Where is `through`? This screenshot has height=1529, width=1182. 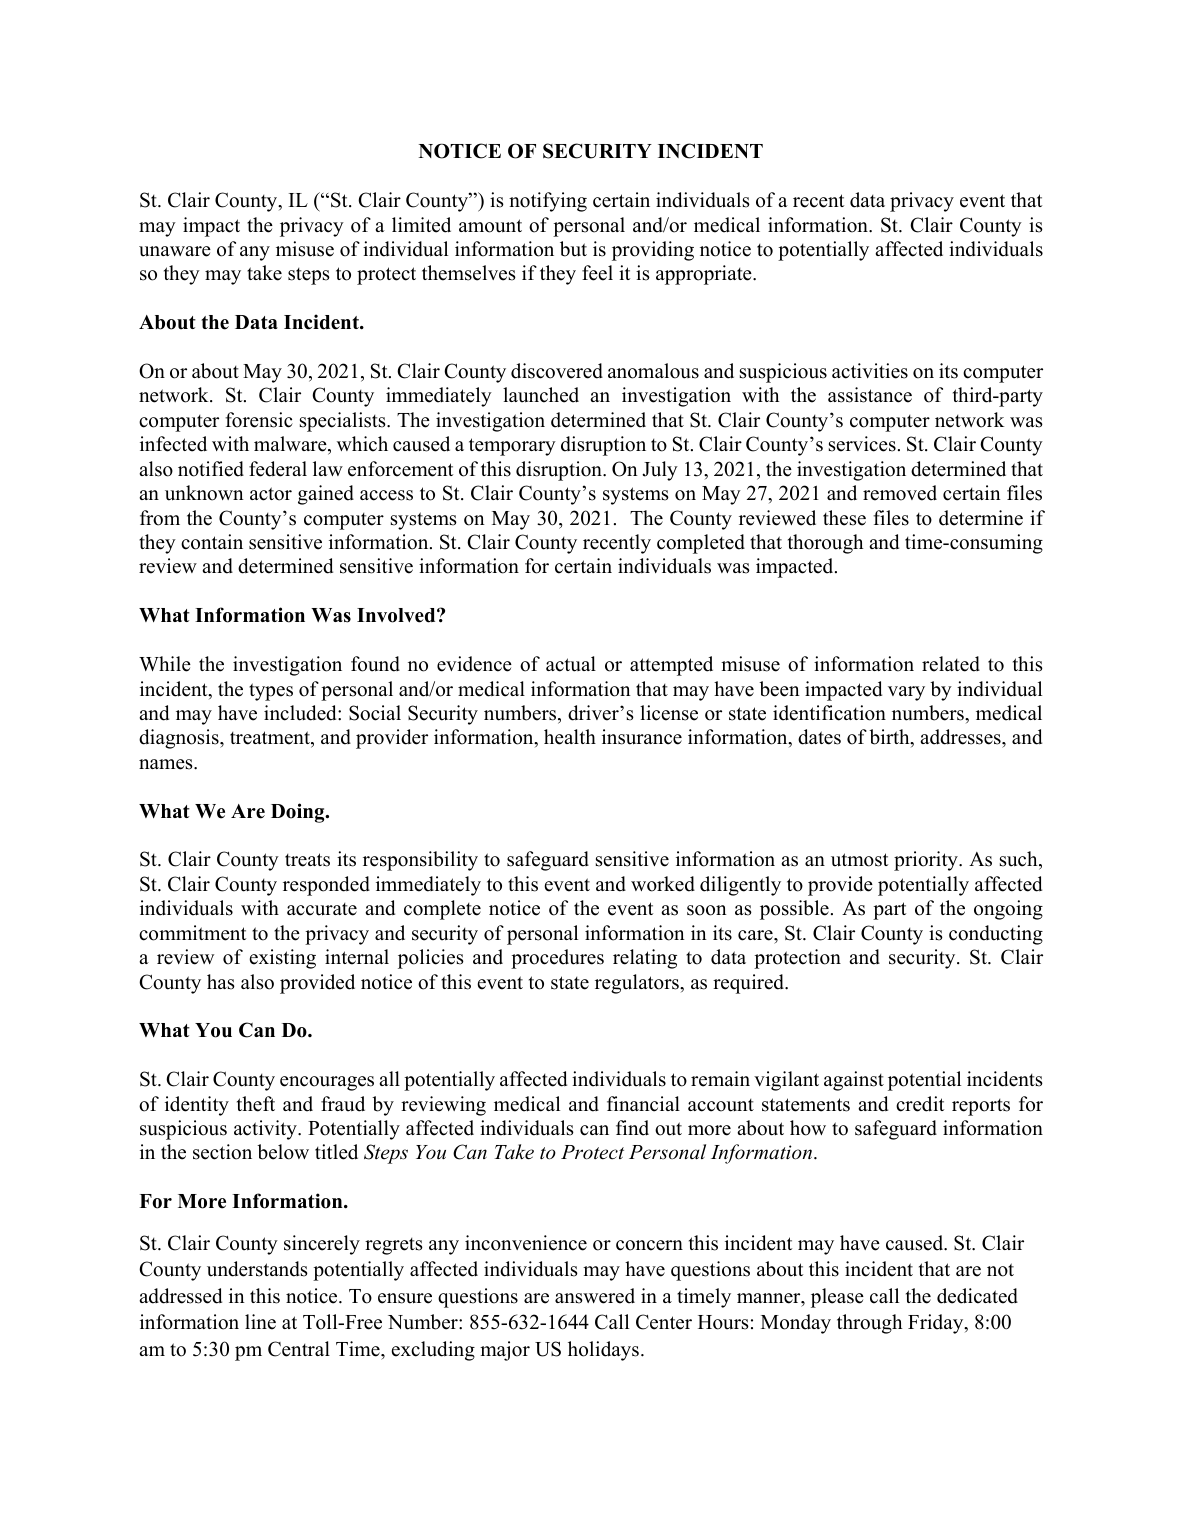 through is located at coordinates (869, 1324).
